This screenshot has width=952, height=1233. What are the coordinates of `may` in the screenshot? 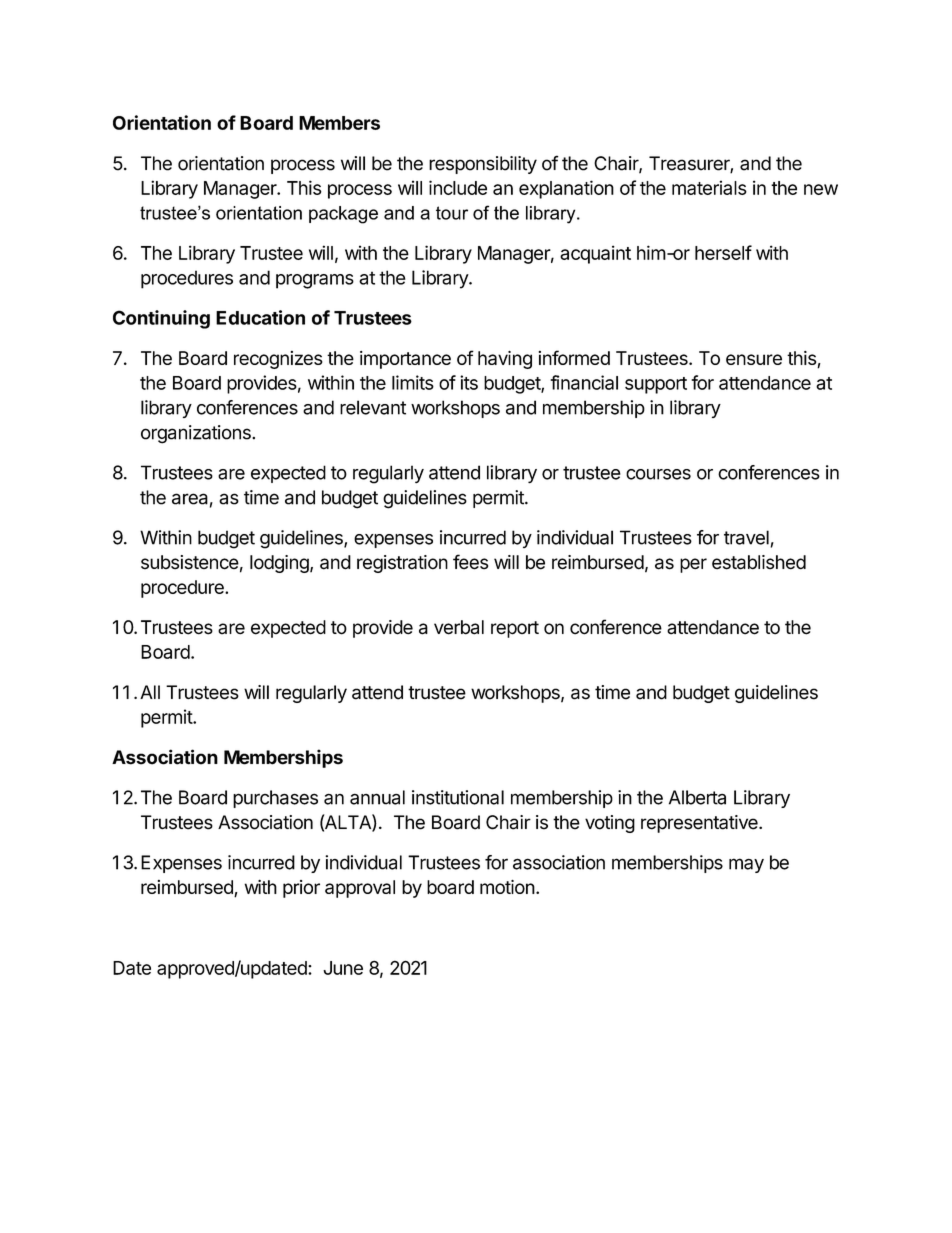 It's located at (746, 865).
